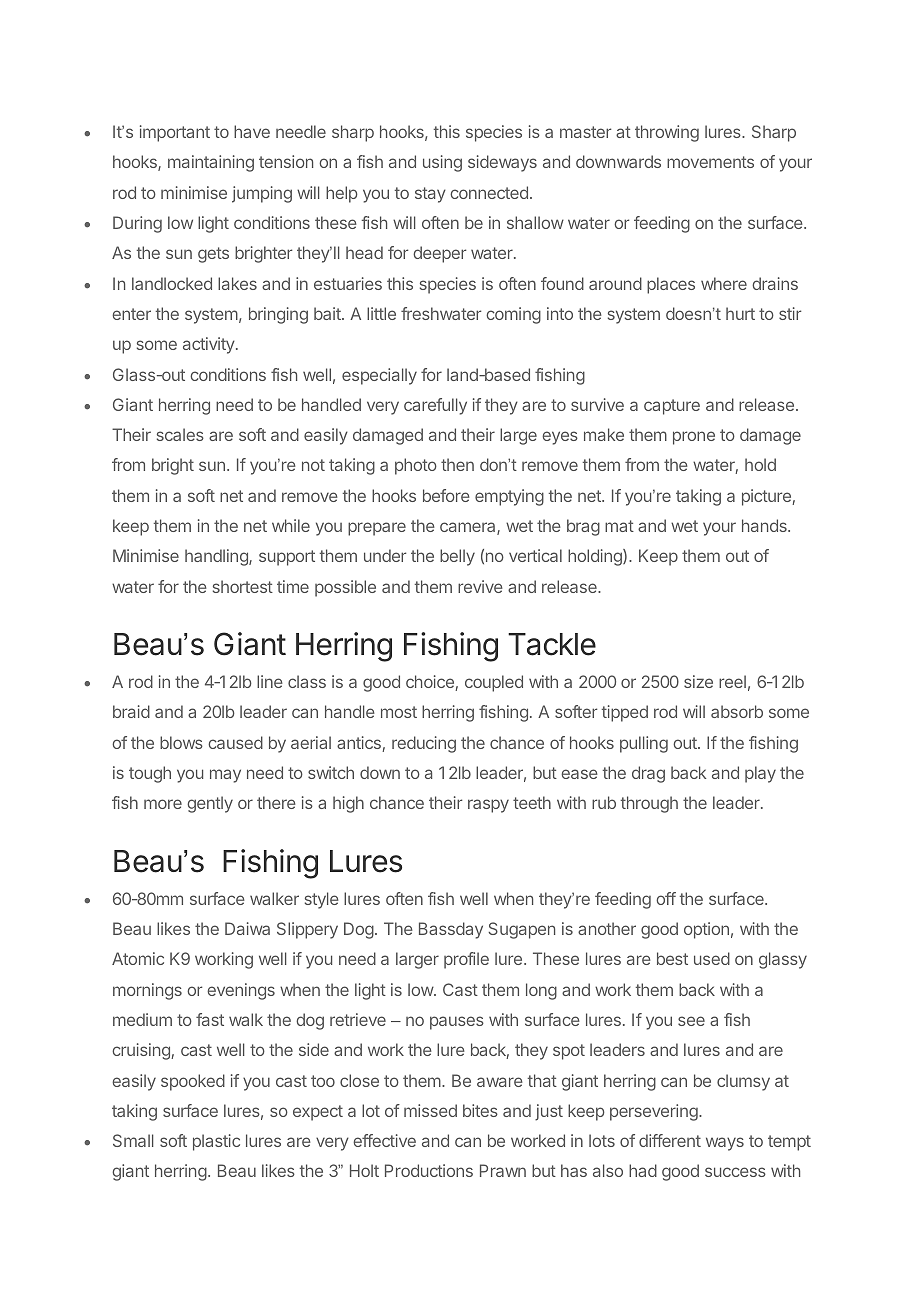 Image resolution: width=924 pixels, height=1308 pixels. What do you see at coordinates (442, 163) in the document?
I see `using` at bounding box center [442, 163].
